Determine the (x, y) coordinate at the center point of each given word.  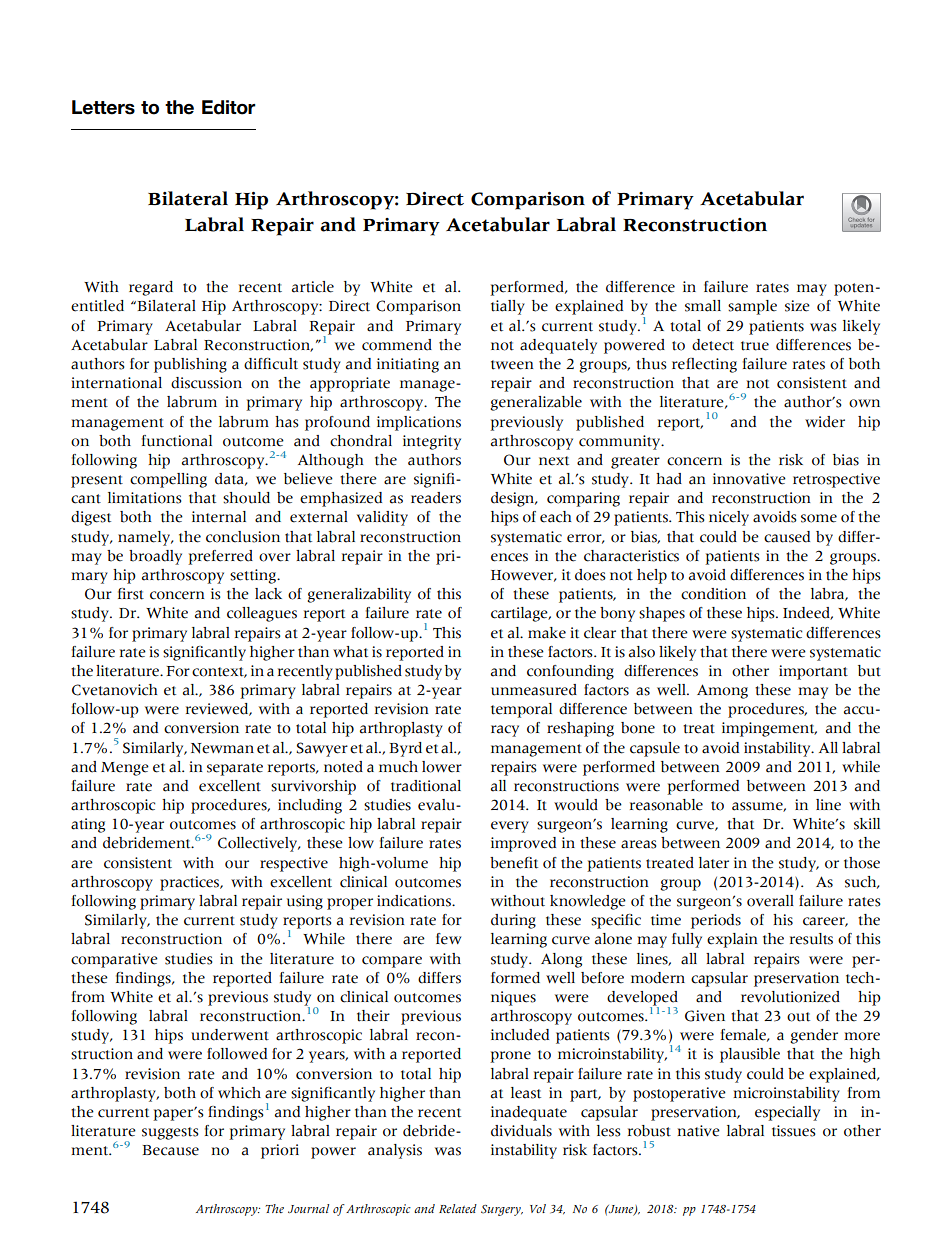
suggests (170, 1133)
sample (752, 307)
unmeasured (534, 690)
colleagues (262, 614)
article (313, 287)
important (813, 672)
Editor (229, 107)
